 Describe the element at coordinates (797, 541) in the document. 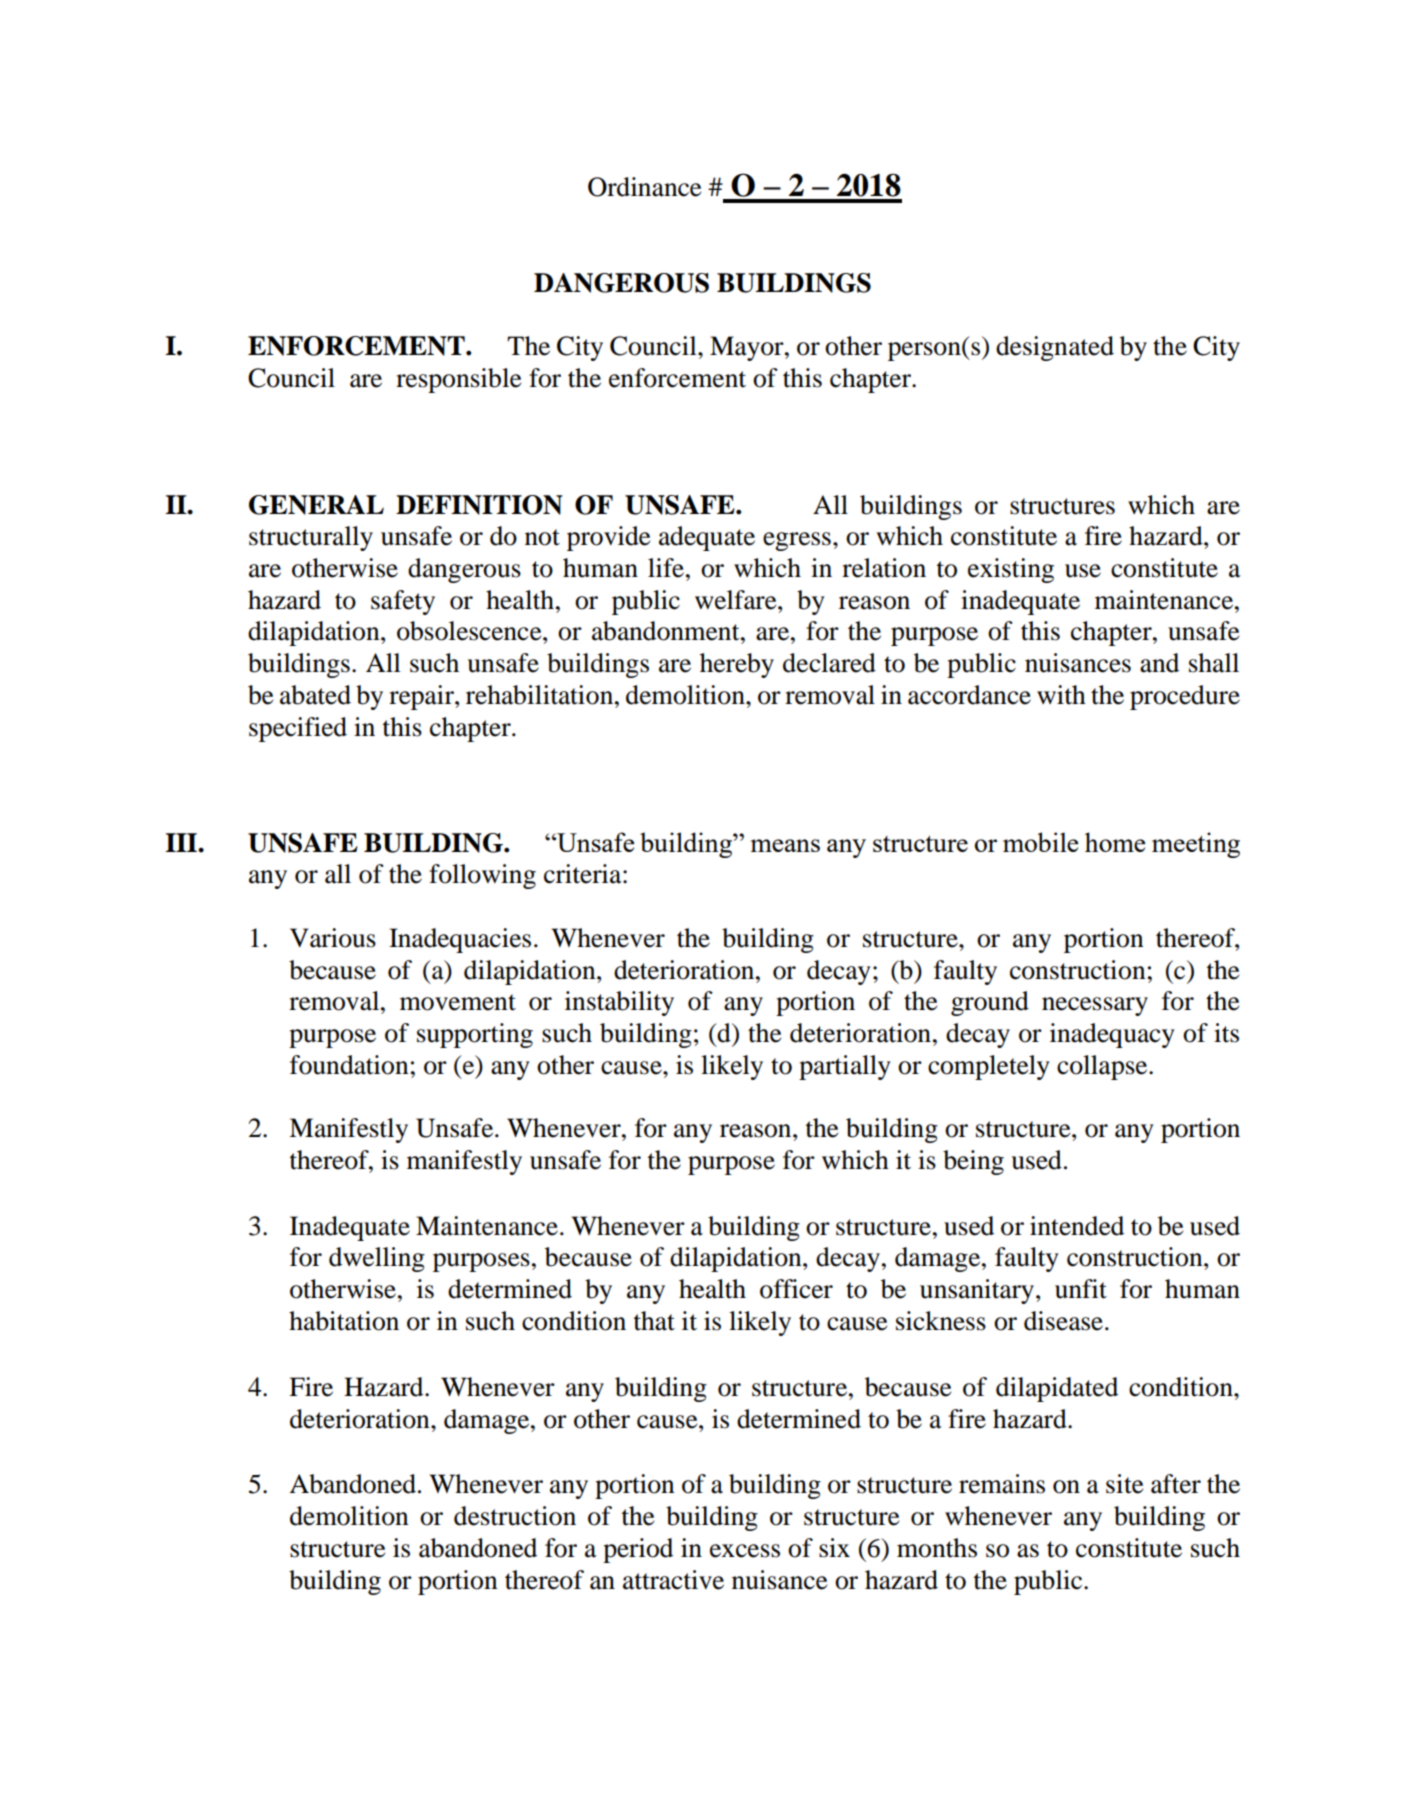

I see `egress` at that location.
